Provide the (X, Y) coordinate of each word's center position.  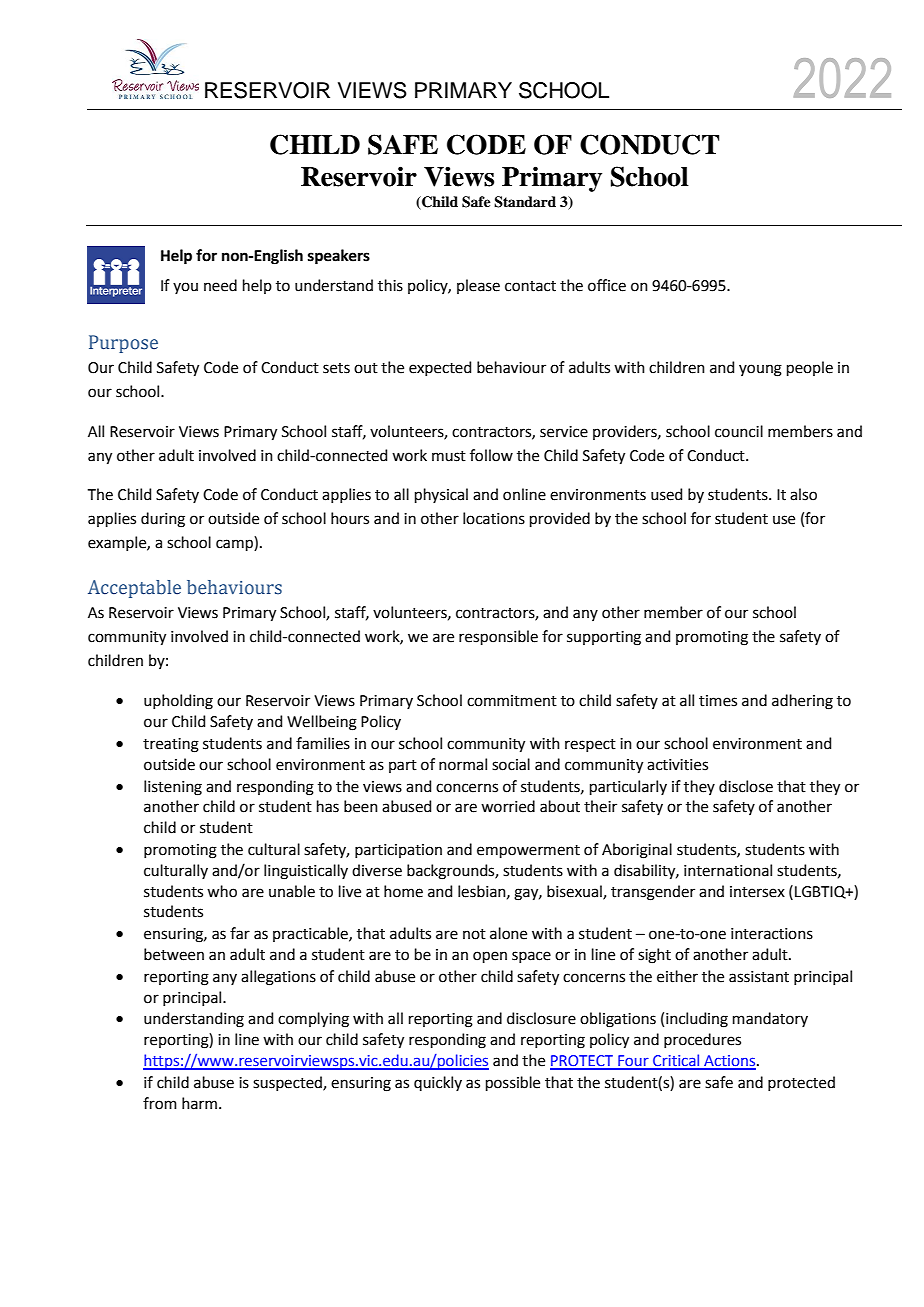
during (163, 520)
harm (199, 1103)
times (718, 701)
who (222, 891)
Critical (676, 1061)
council (739, 431)
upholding (178, 702)
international (728, 870)
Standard (525, 202)
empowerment (528, 851)
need (220, 285)
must (449, 456)
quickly (438, 1083)
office (607, 285)
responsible (498, 637)
